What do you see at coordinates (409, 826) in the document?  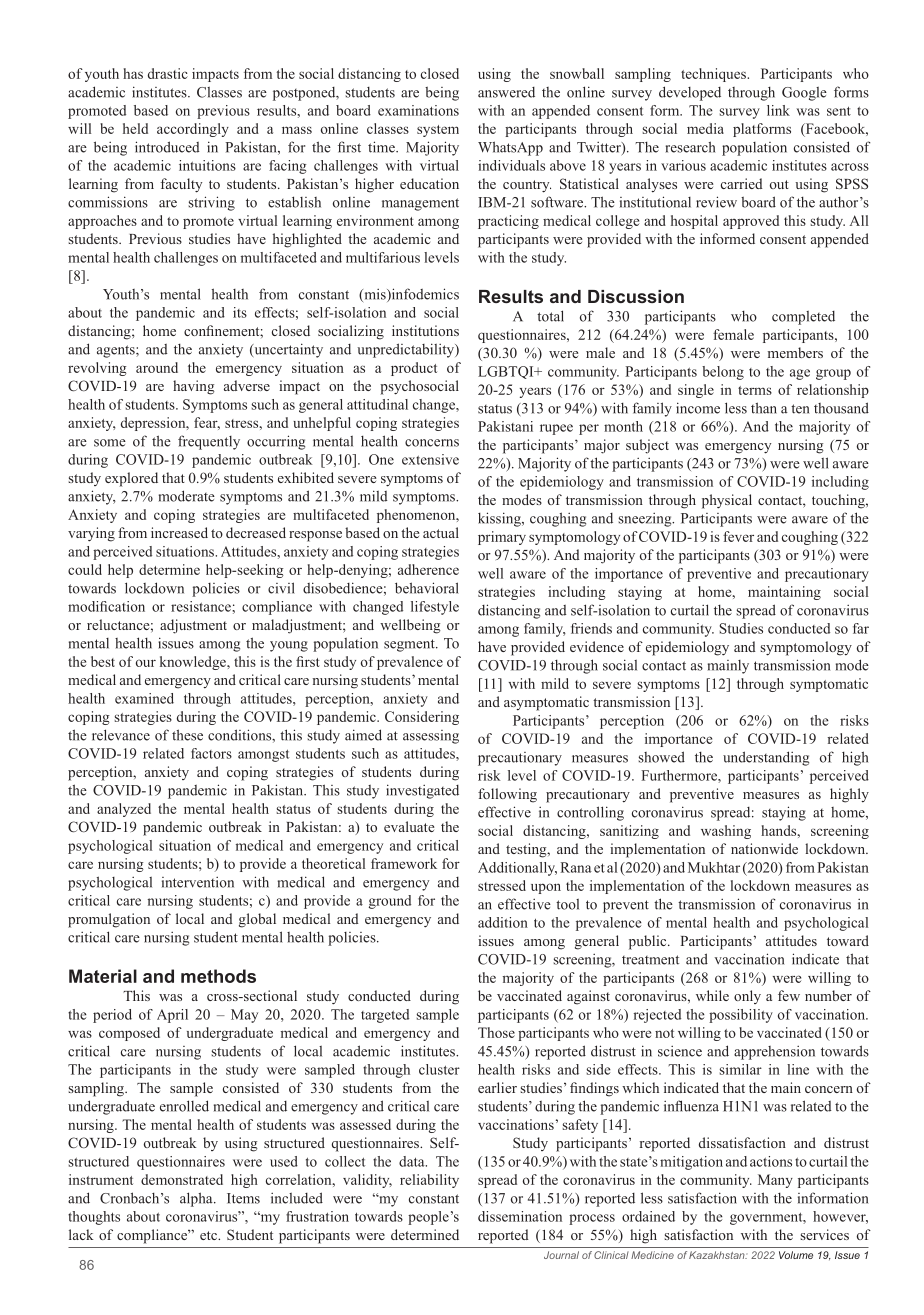 I see `evaluate` at bounding box center [409, 826].
